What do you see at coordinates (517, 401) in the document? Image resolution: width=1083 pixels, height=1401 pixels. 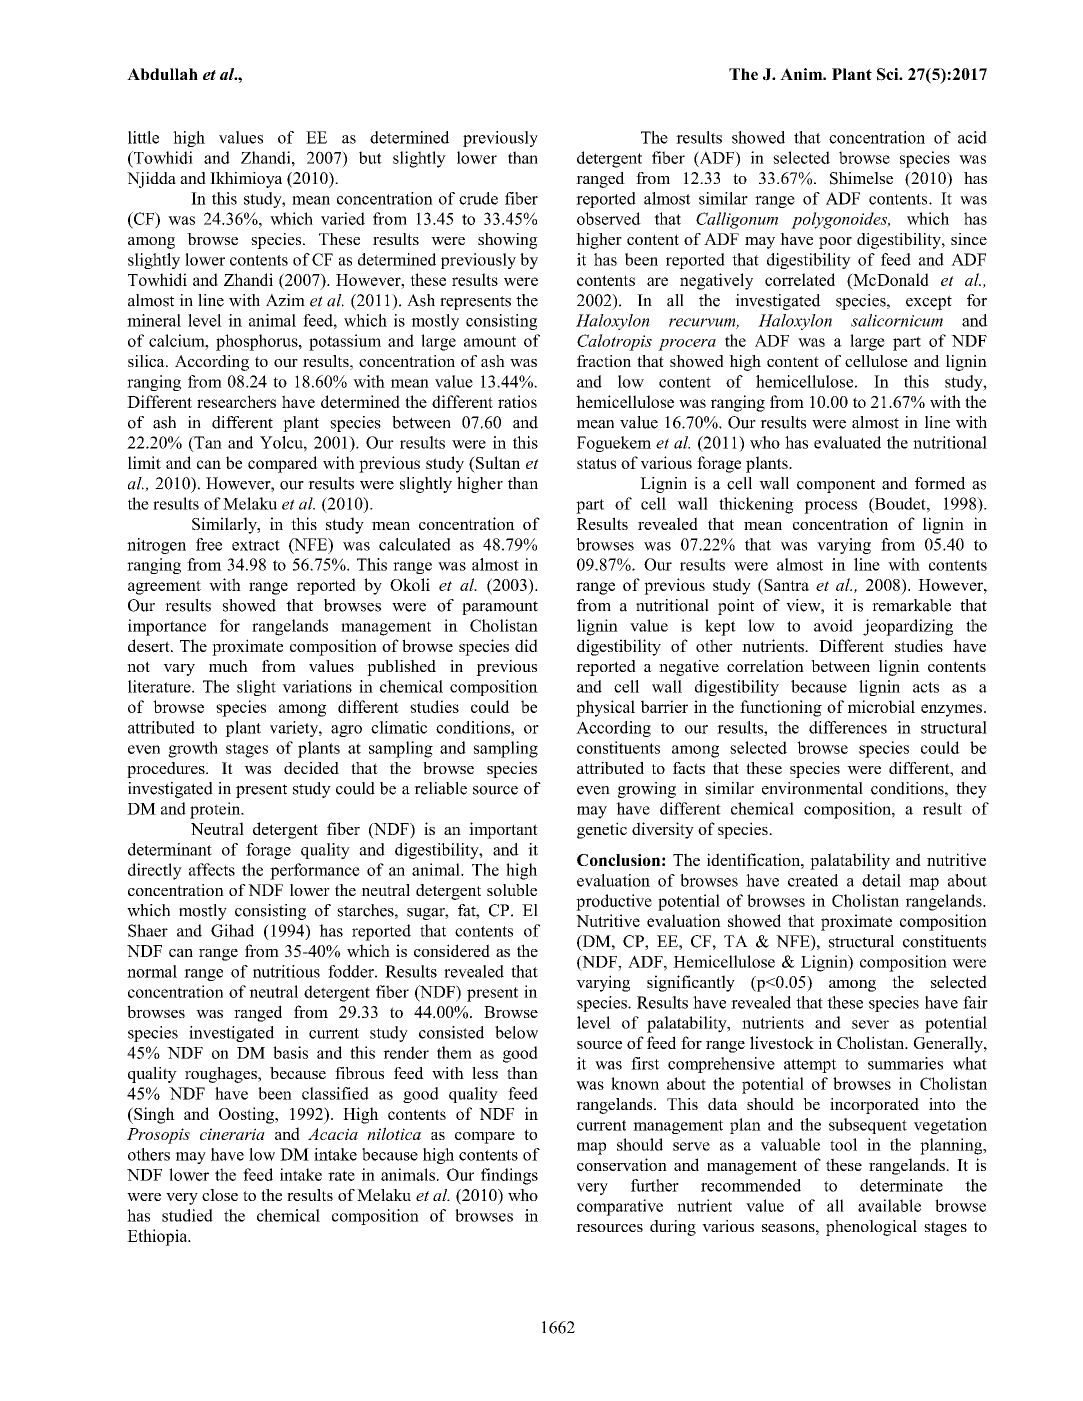 I see `ratios` at bounding box center [517, 401].
